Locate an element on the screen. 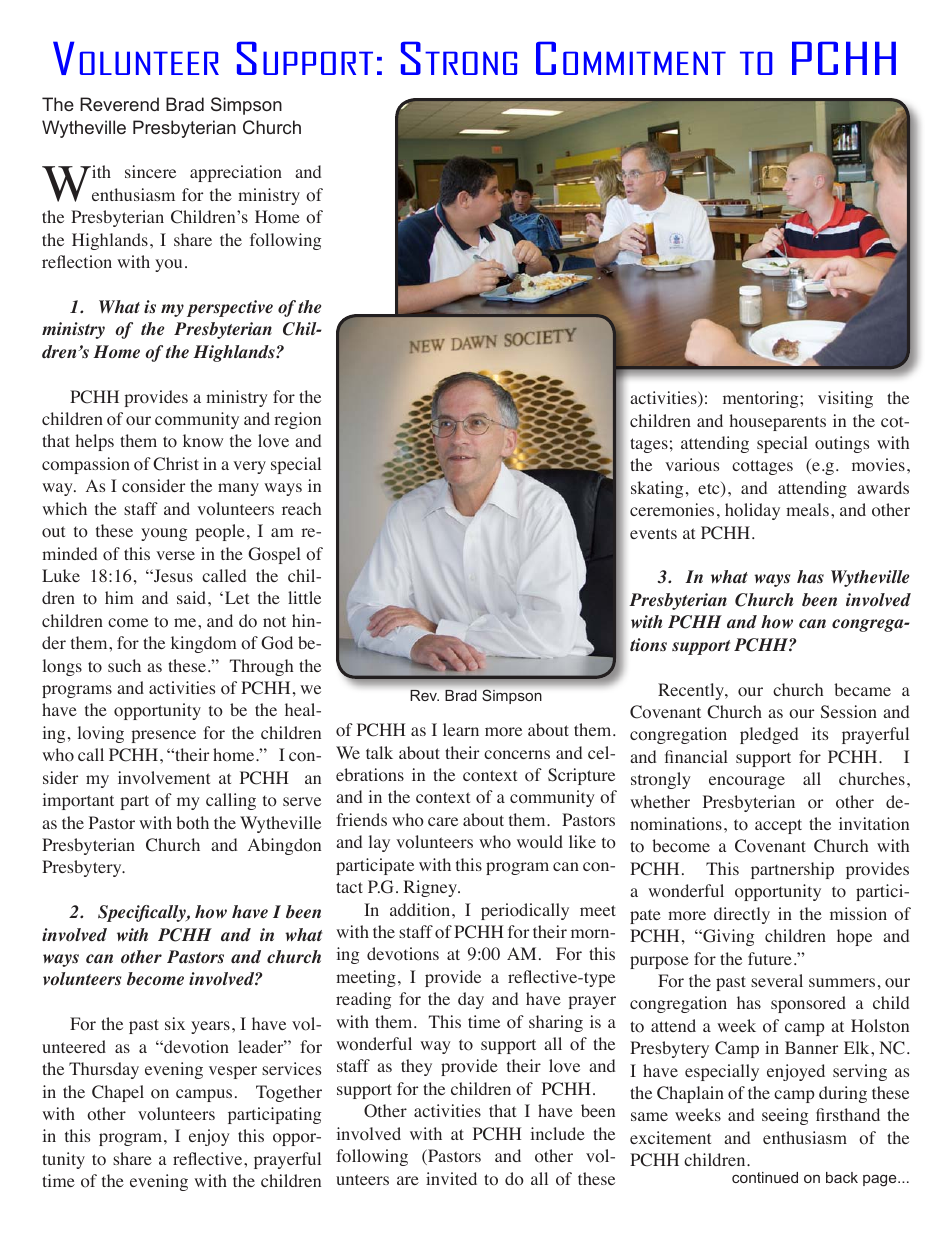 This screenshot has height=1233, width=952. pledged is located at coordinates (769, 735).
